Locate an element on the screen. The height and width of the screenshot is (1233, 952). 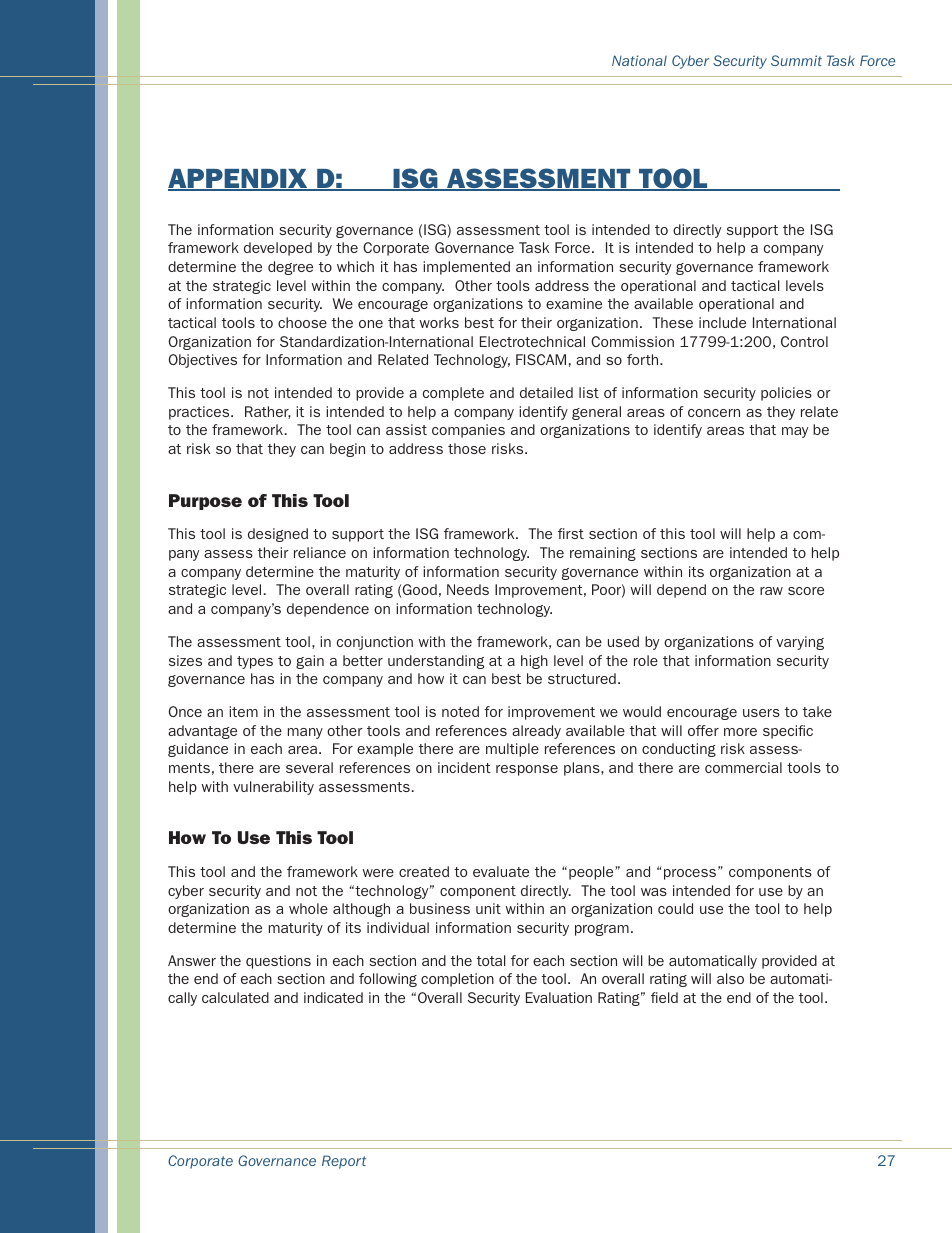
Evaluation is located at coordinates (559, 997).
